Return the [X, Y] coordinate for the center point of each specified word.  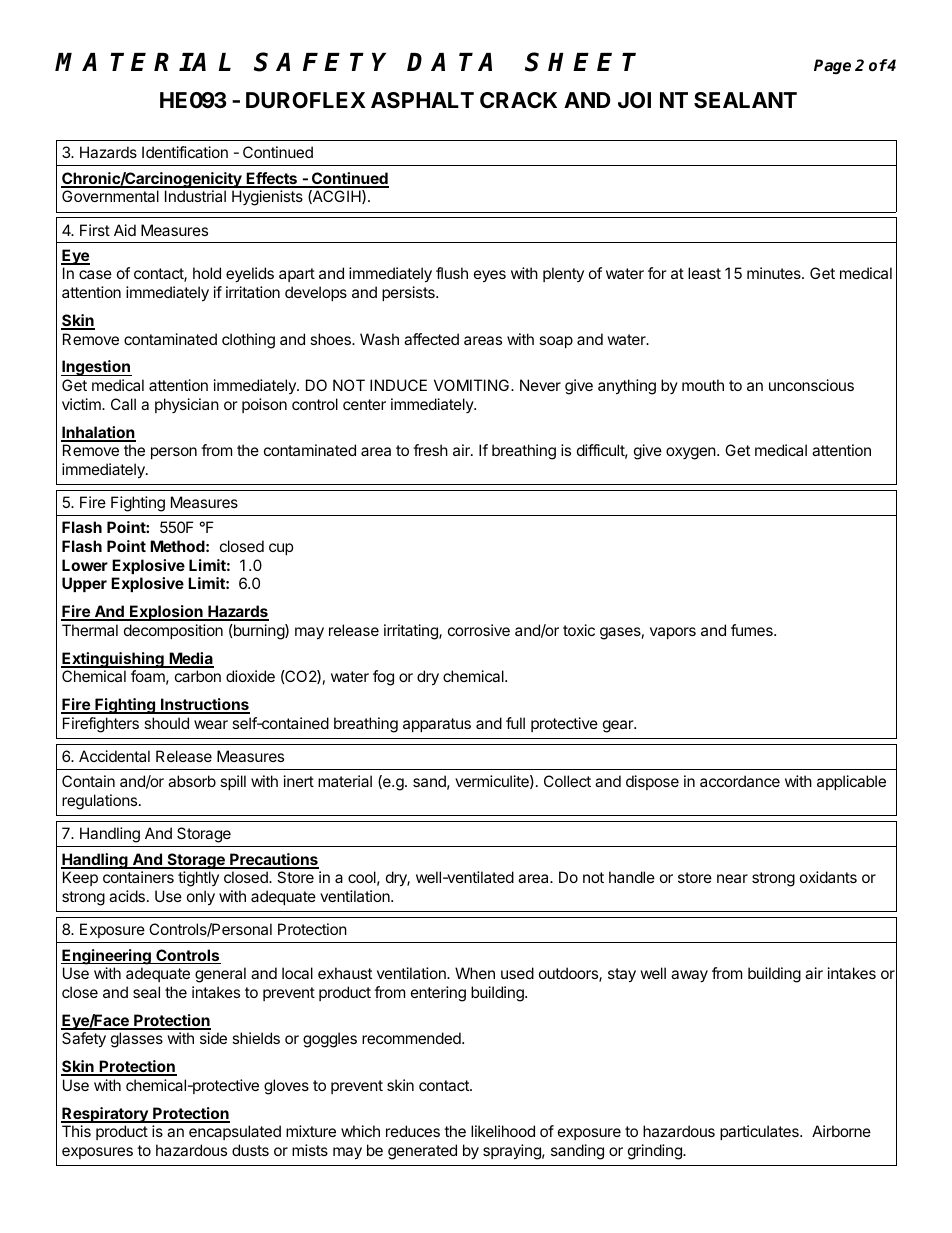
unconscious [811, 385]
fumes [753, 630]
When [475, 973]
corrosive [479, 630]
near [732, 878]
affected [431, 339]
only [201, 898]
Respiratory [105, 1115]
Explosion [166, 613]
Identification [185, 152]
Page [832, 67]
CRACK [518, 100]
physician [187, 405]
